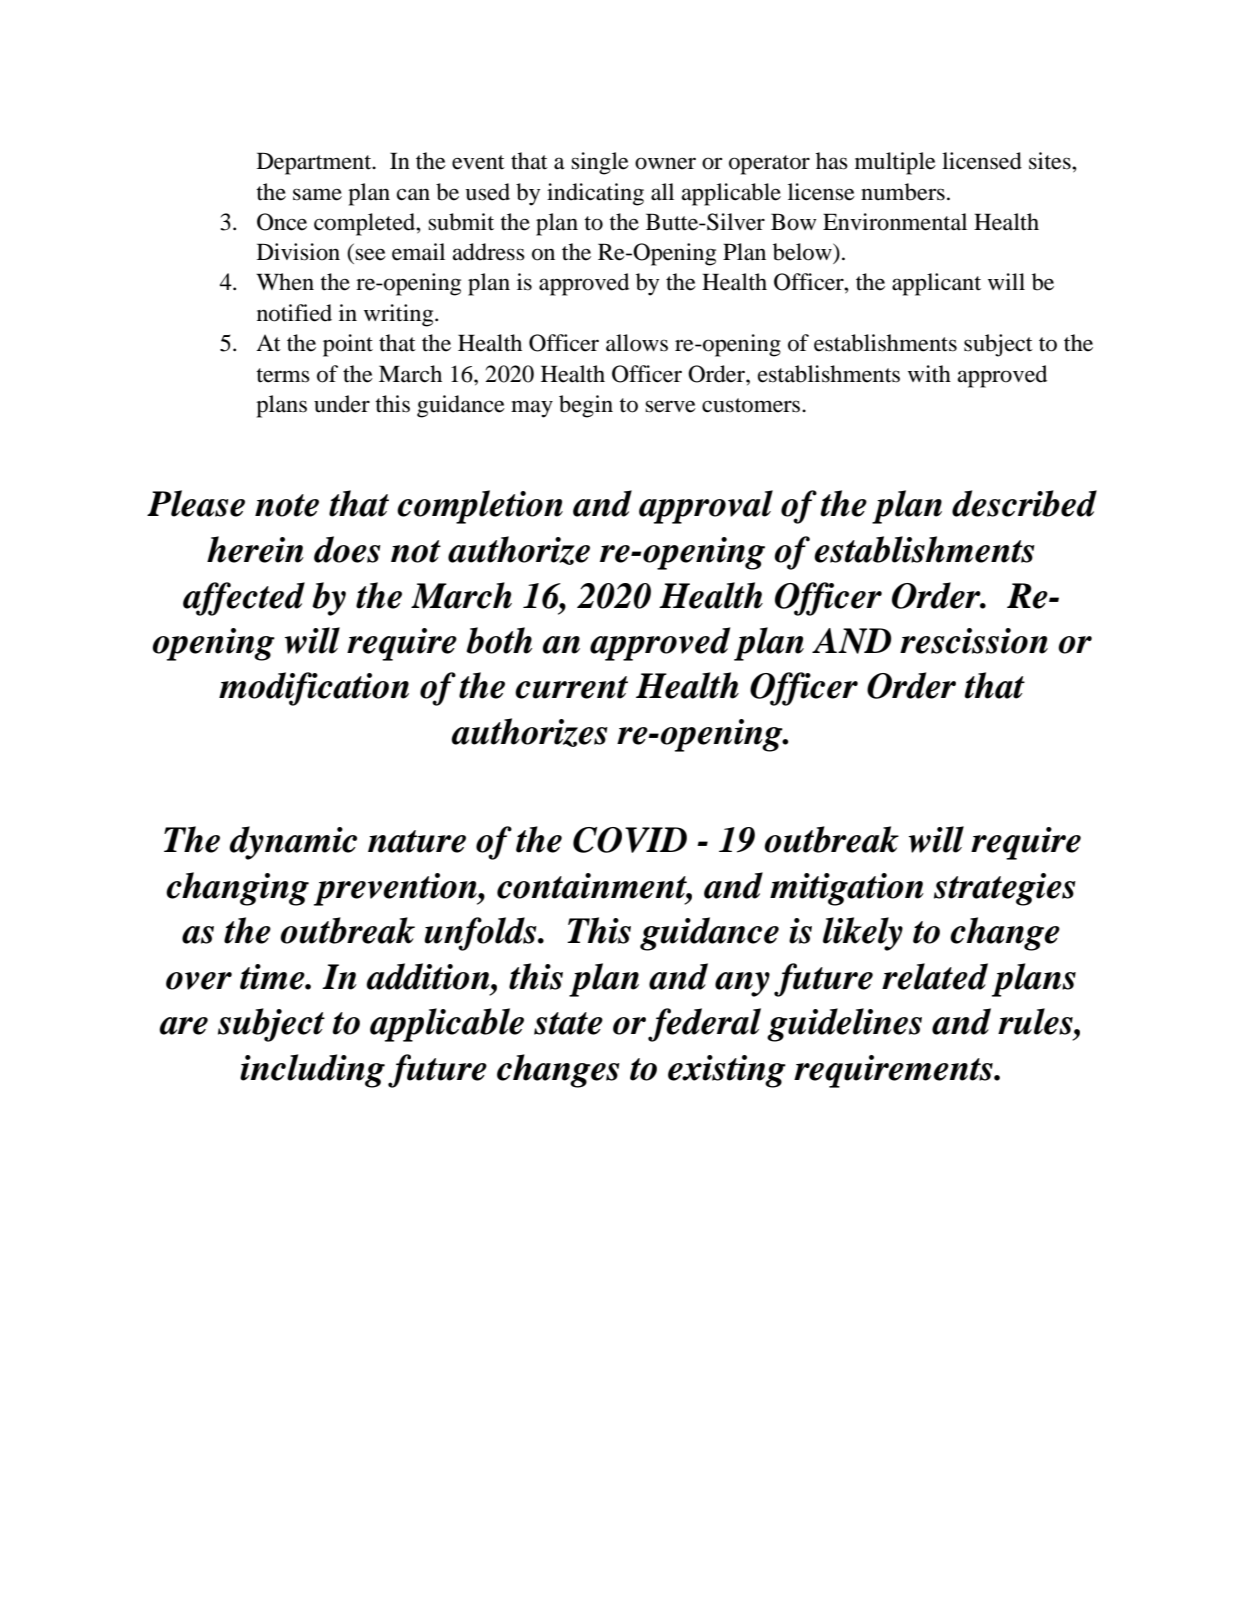 This image has height=1612, width=1245. What do you see at coordinates (974, 641) in the image?
I see `rescission` at bounding box center [974, 641].
